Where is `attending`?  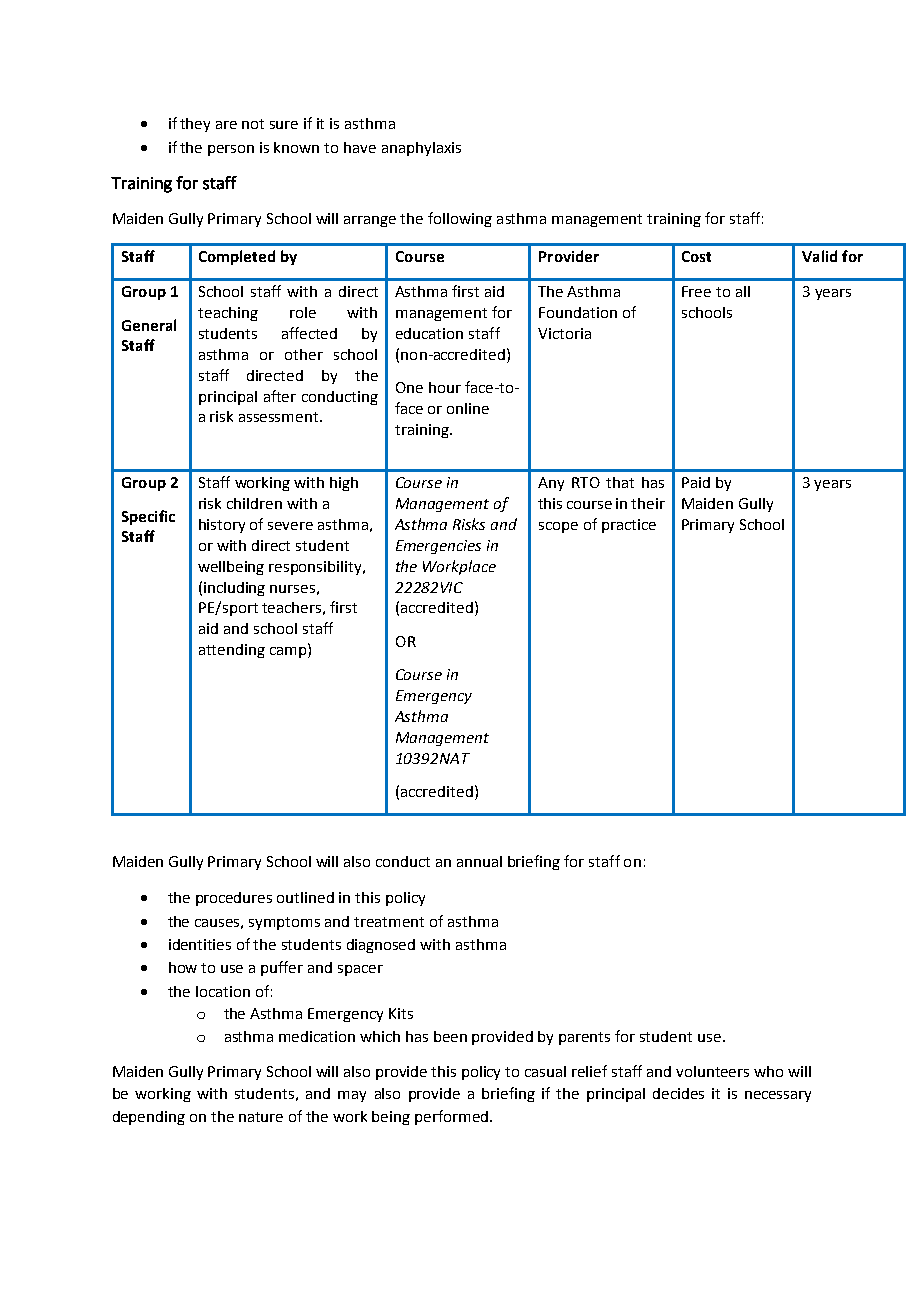
attending is located at coordinates (232, 651).
